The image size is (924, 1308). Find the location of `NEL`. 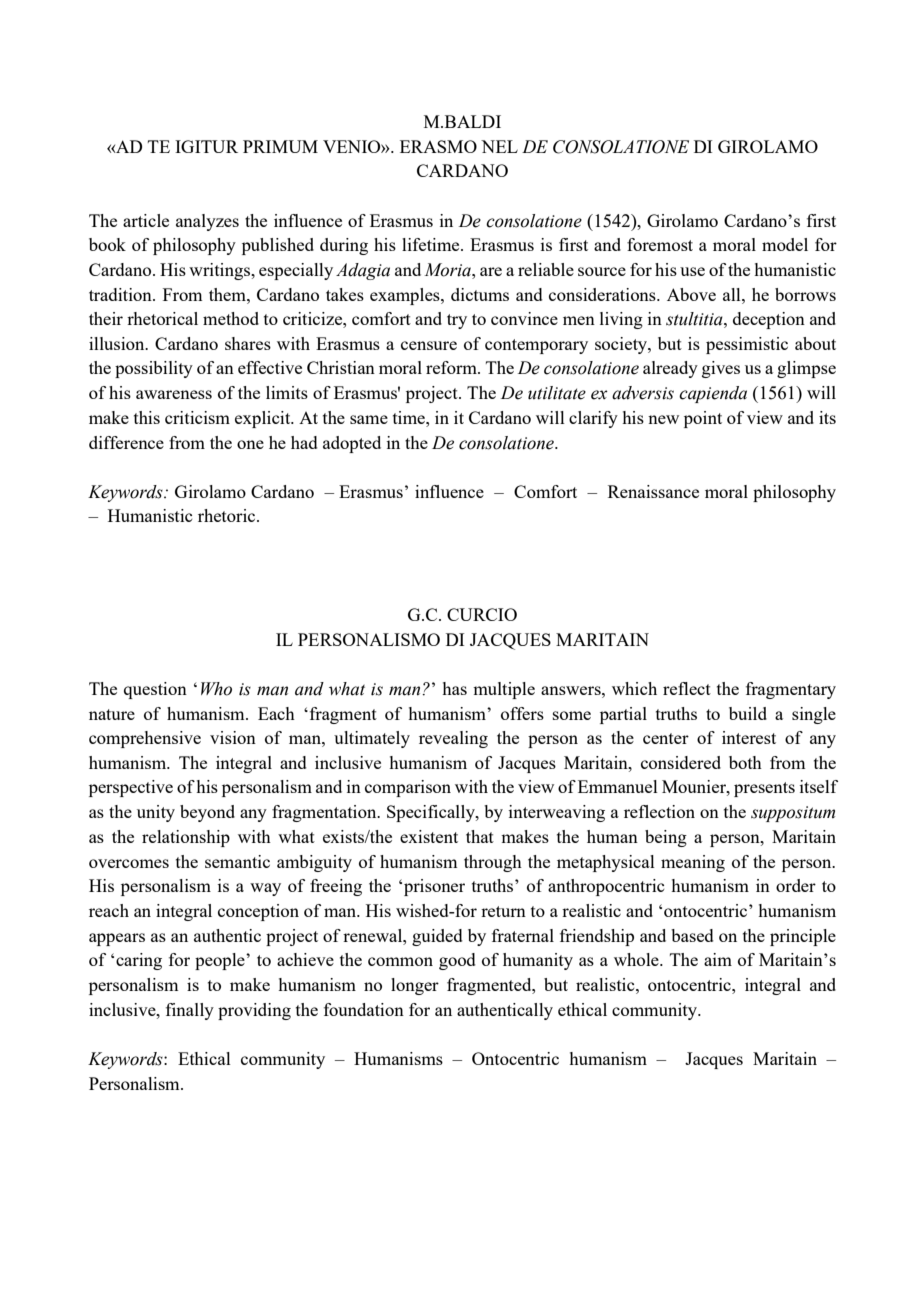

NEL is located at coordinates (499, 146).
